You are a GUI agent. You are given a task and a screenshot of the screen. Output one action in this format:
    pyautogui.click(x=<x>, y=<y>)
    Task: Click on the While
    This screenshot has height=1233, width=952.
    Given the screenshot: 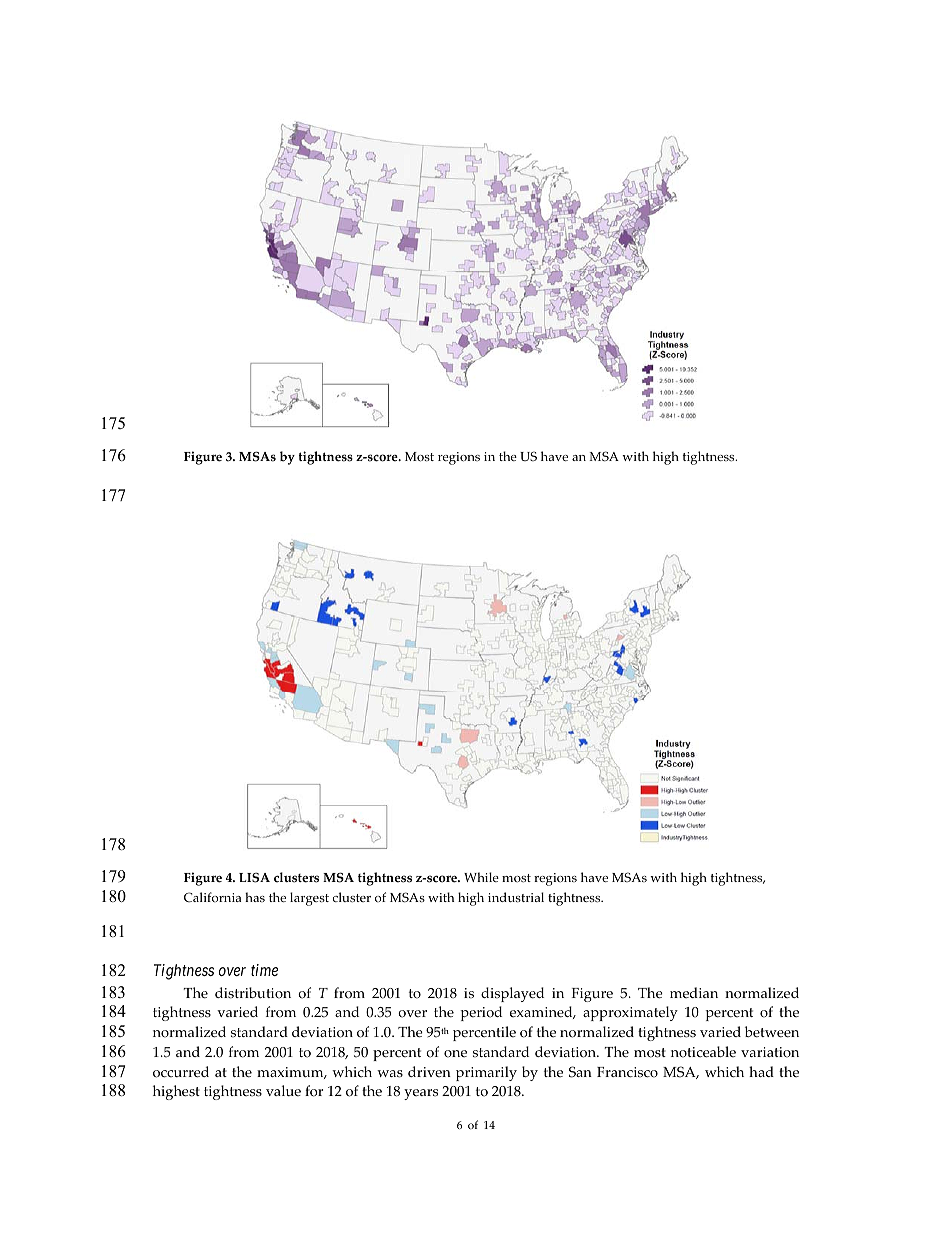 What is the action you would take?
    pyautogui.click(x=481, y=877)
